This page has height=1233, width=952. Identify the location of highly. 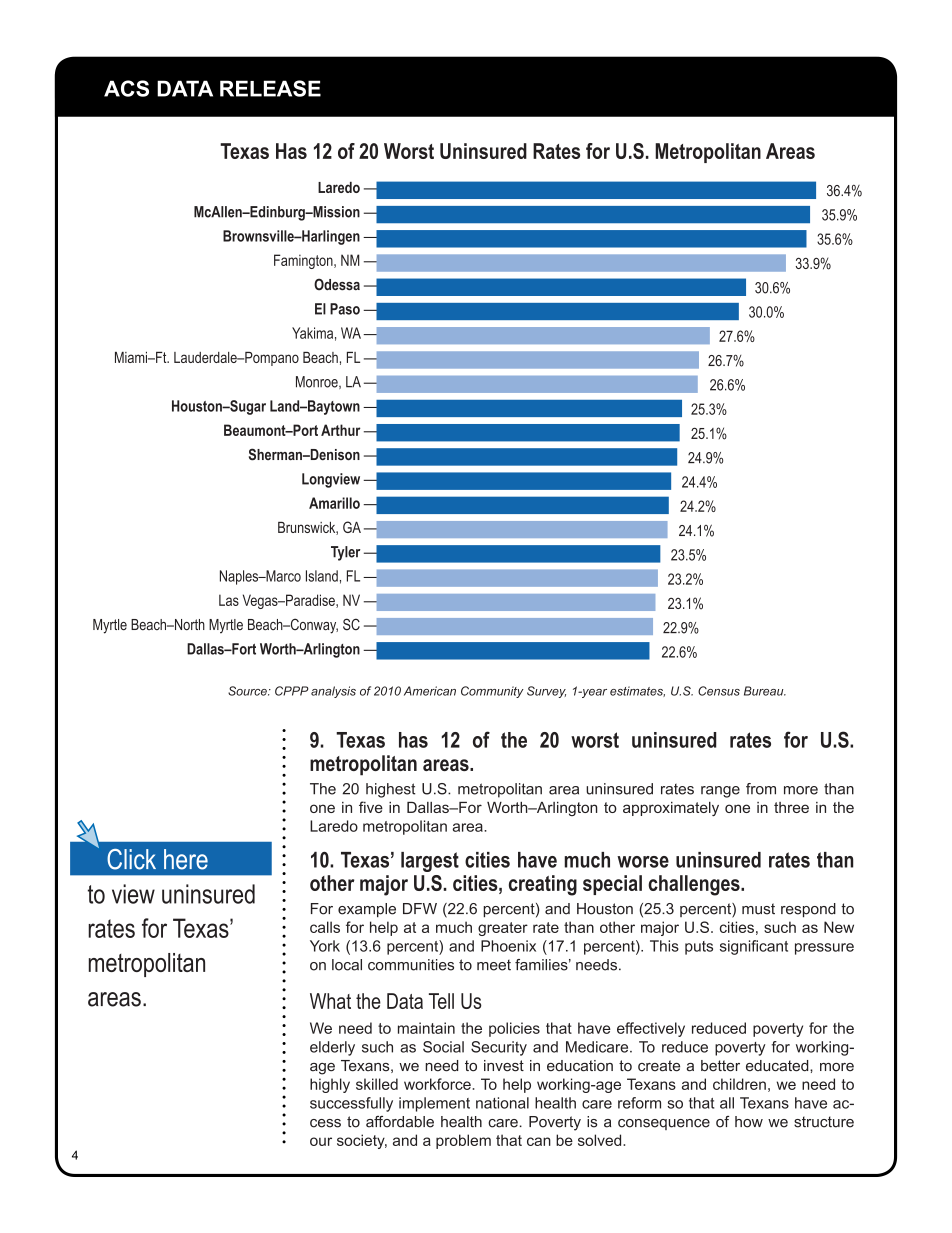
(330, 1085).
